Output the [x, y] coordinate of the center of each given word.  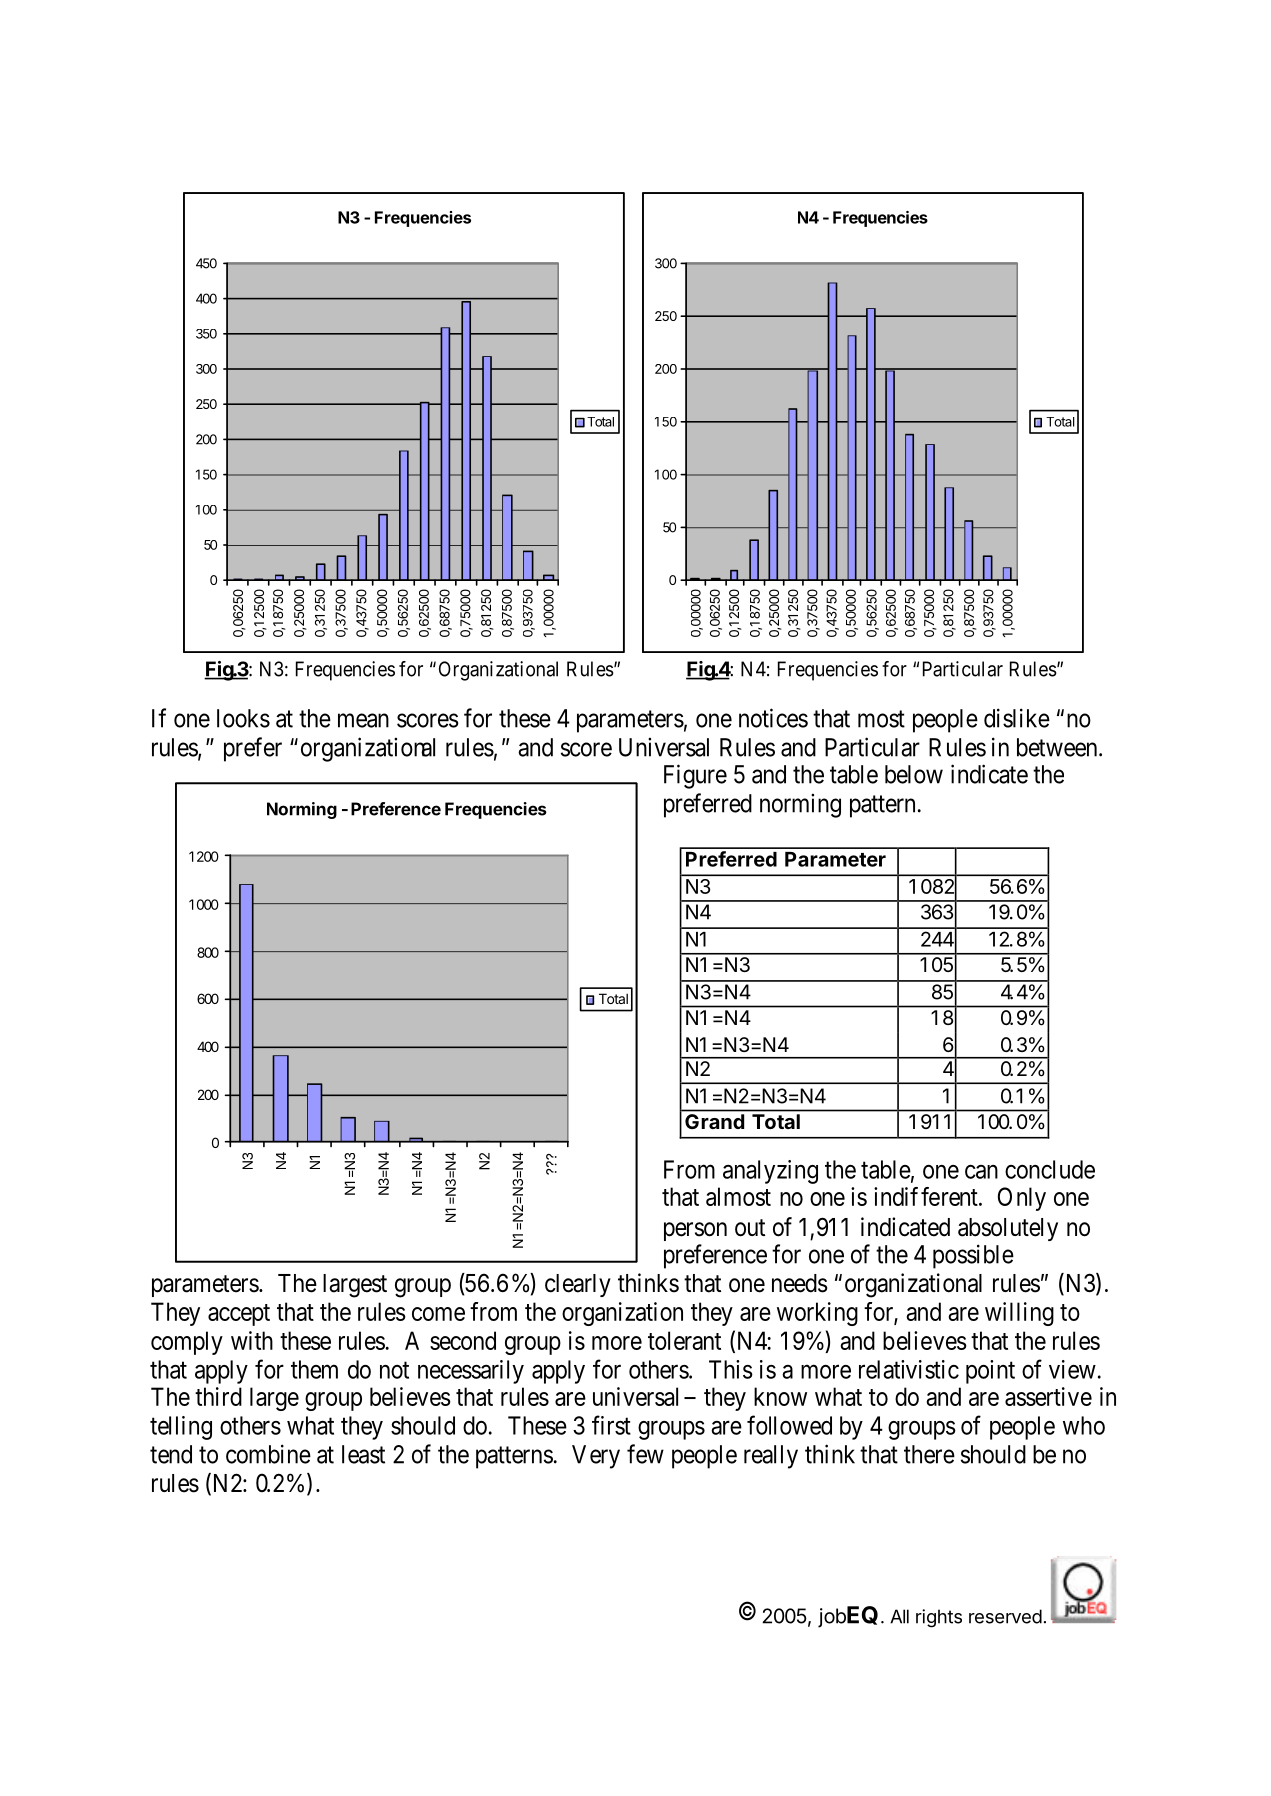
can [981, 1172]
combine [268, 1454]
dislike [1017, 718]
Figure [695, 776]
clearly [578, 1285]
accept [239, 1315]
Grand [714, 1121]
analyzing [770, 1172]
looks [243, 718]
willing [1019, 1314]
